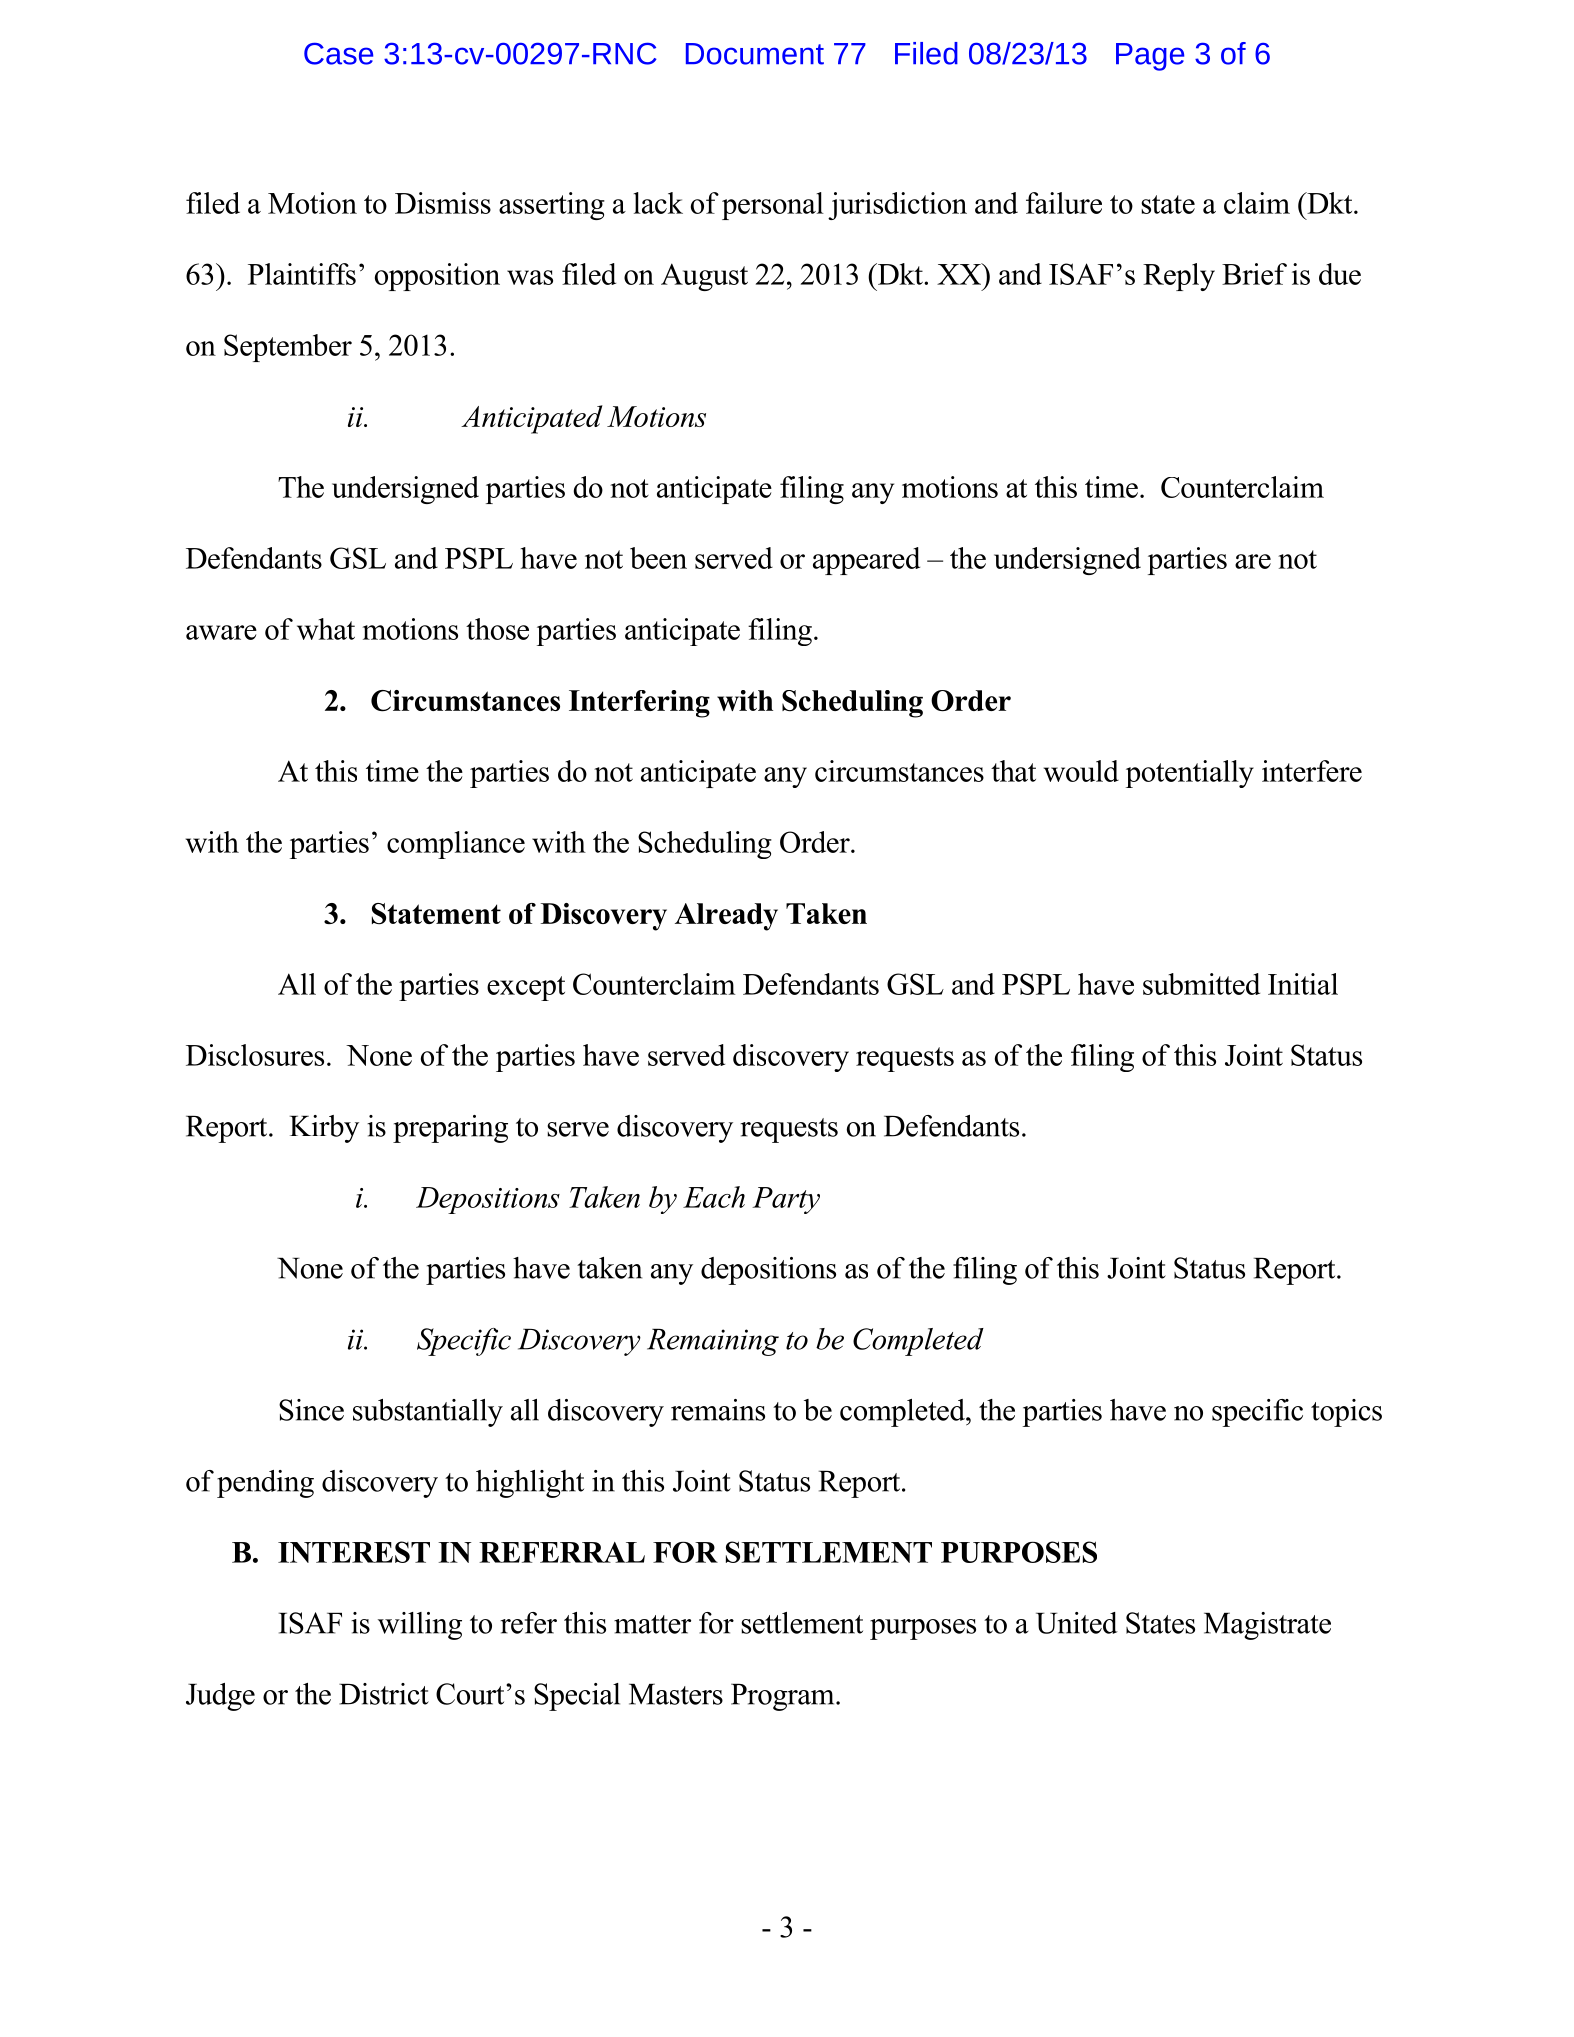 This document has width=1574, height=2037. Describe the element at coordinates (755, 54) in the document. I see `Document` at that location.
